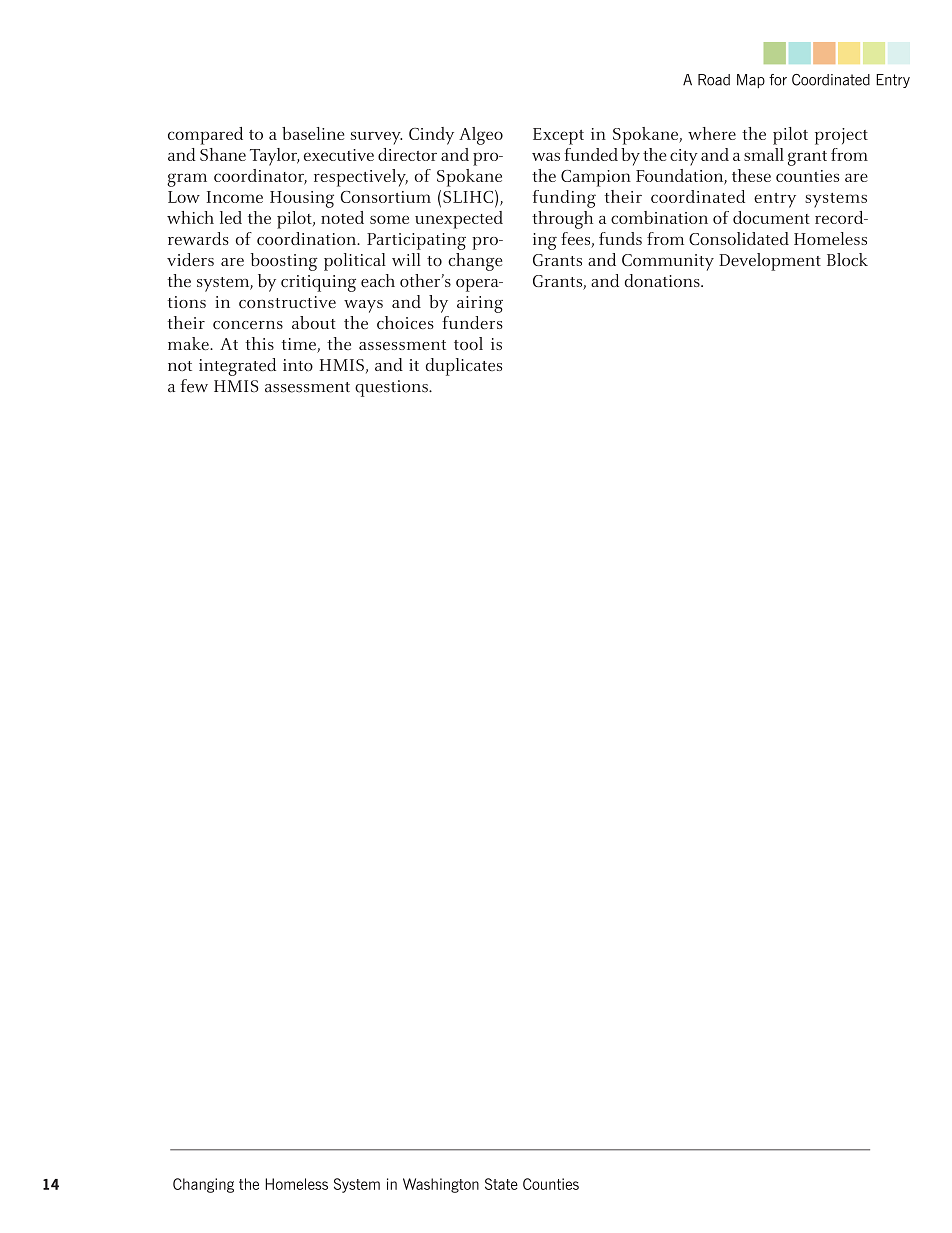 The height and width of the page is (1233, 952). What do you see at coordinates (203, 1185) in the page?
I see `Changing` at bounding box center [203, 1185].
